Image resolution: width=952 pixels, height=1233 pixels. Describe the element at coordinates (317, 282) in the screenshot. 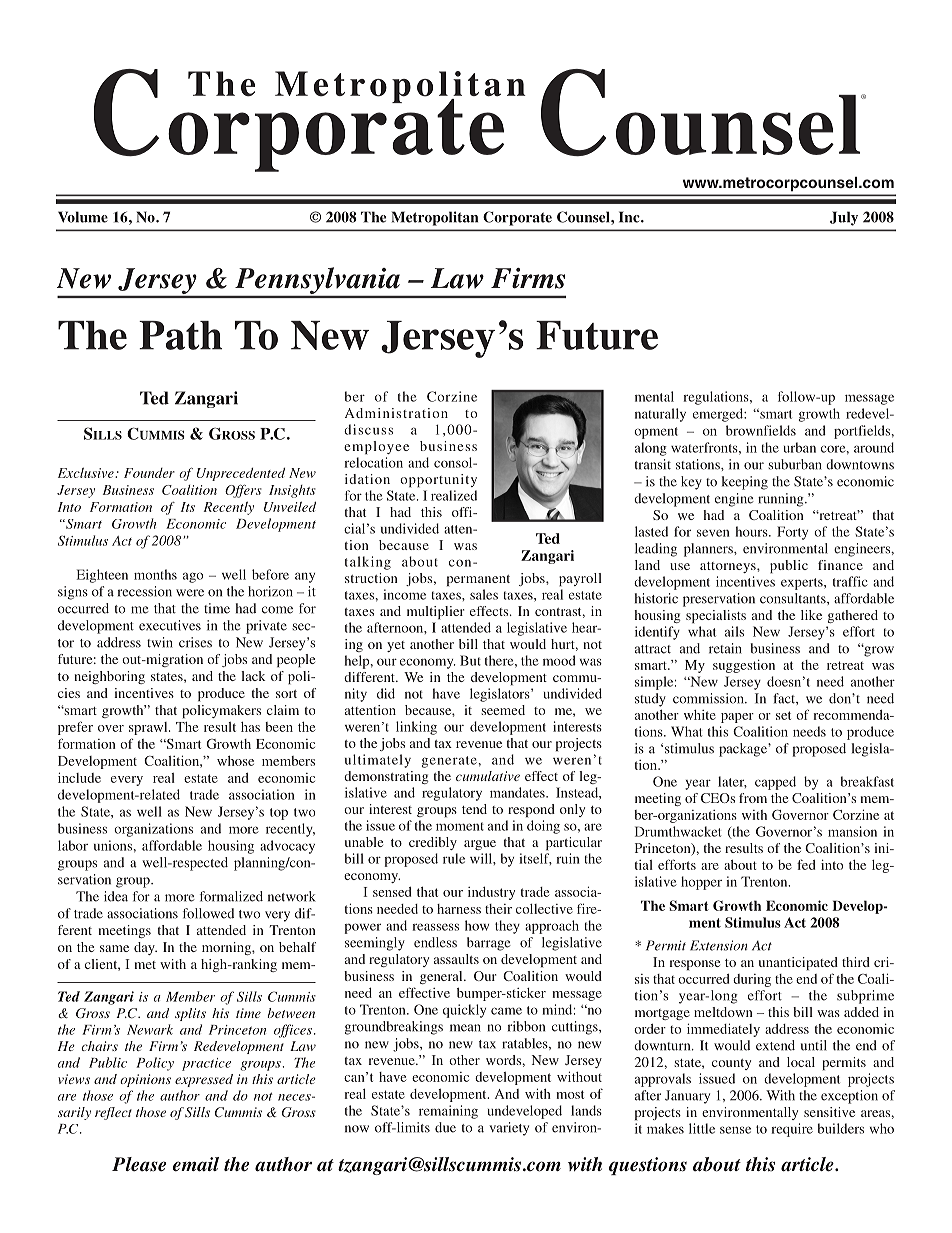

I see `Pennsylvania` at that location.
